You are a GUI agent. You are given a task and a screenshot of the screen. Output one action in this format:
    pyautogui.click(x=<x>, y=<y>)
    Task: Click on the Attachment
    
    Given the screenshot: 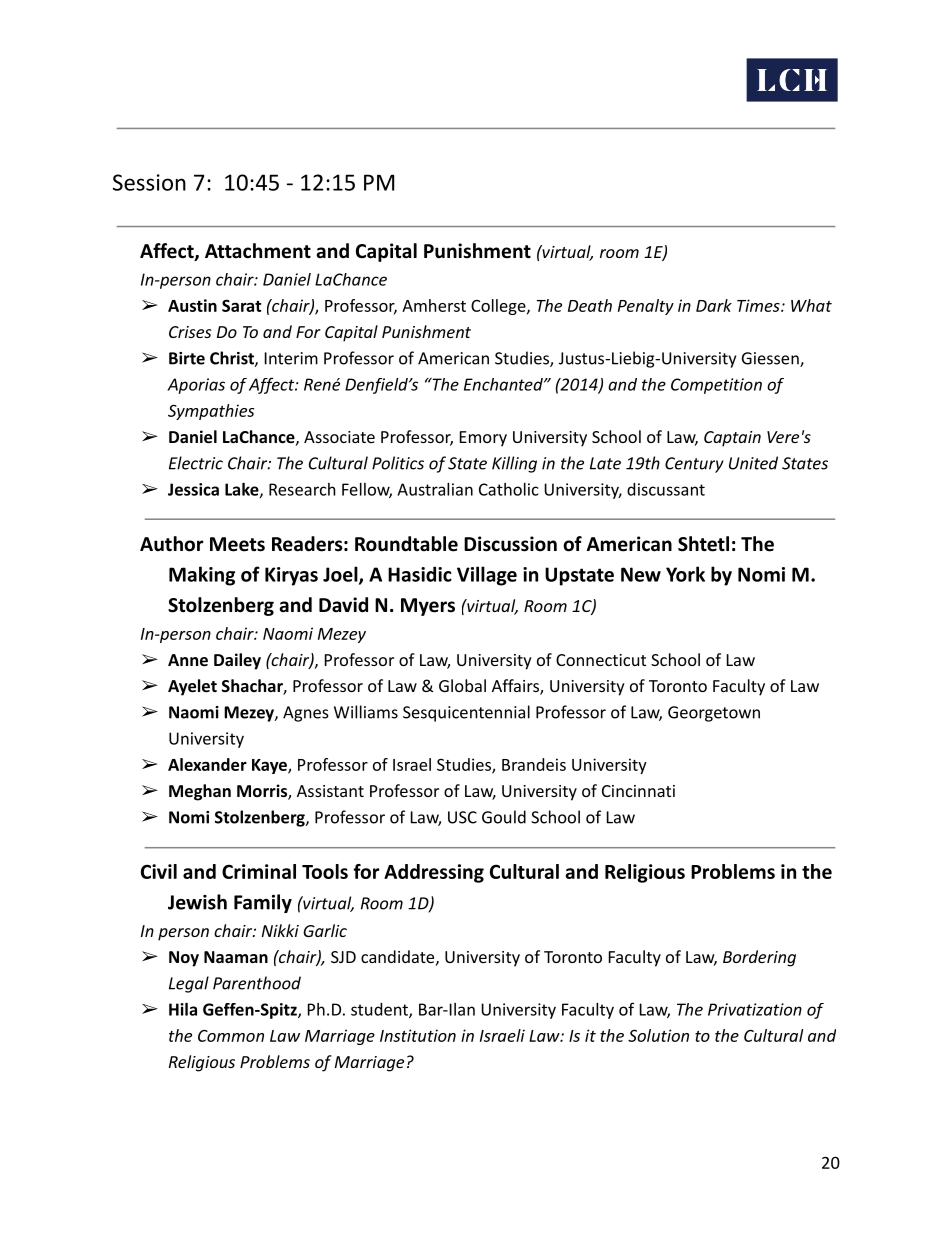 What is the action you would take?
    pyautogui.click(x=258, y=251)
